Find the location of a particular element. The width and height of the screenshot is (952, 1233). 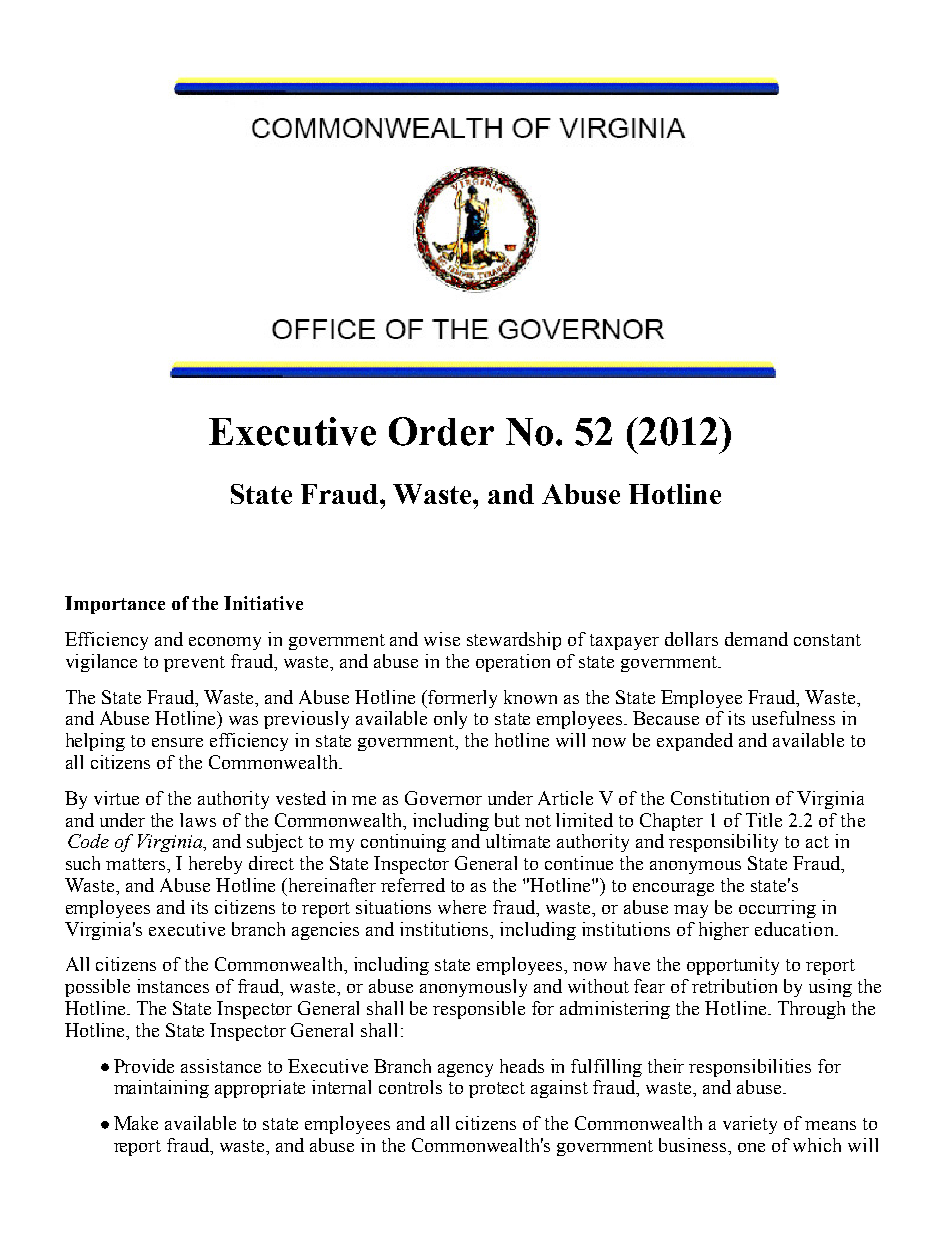

Order is located at coordinates (441, 431).
